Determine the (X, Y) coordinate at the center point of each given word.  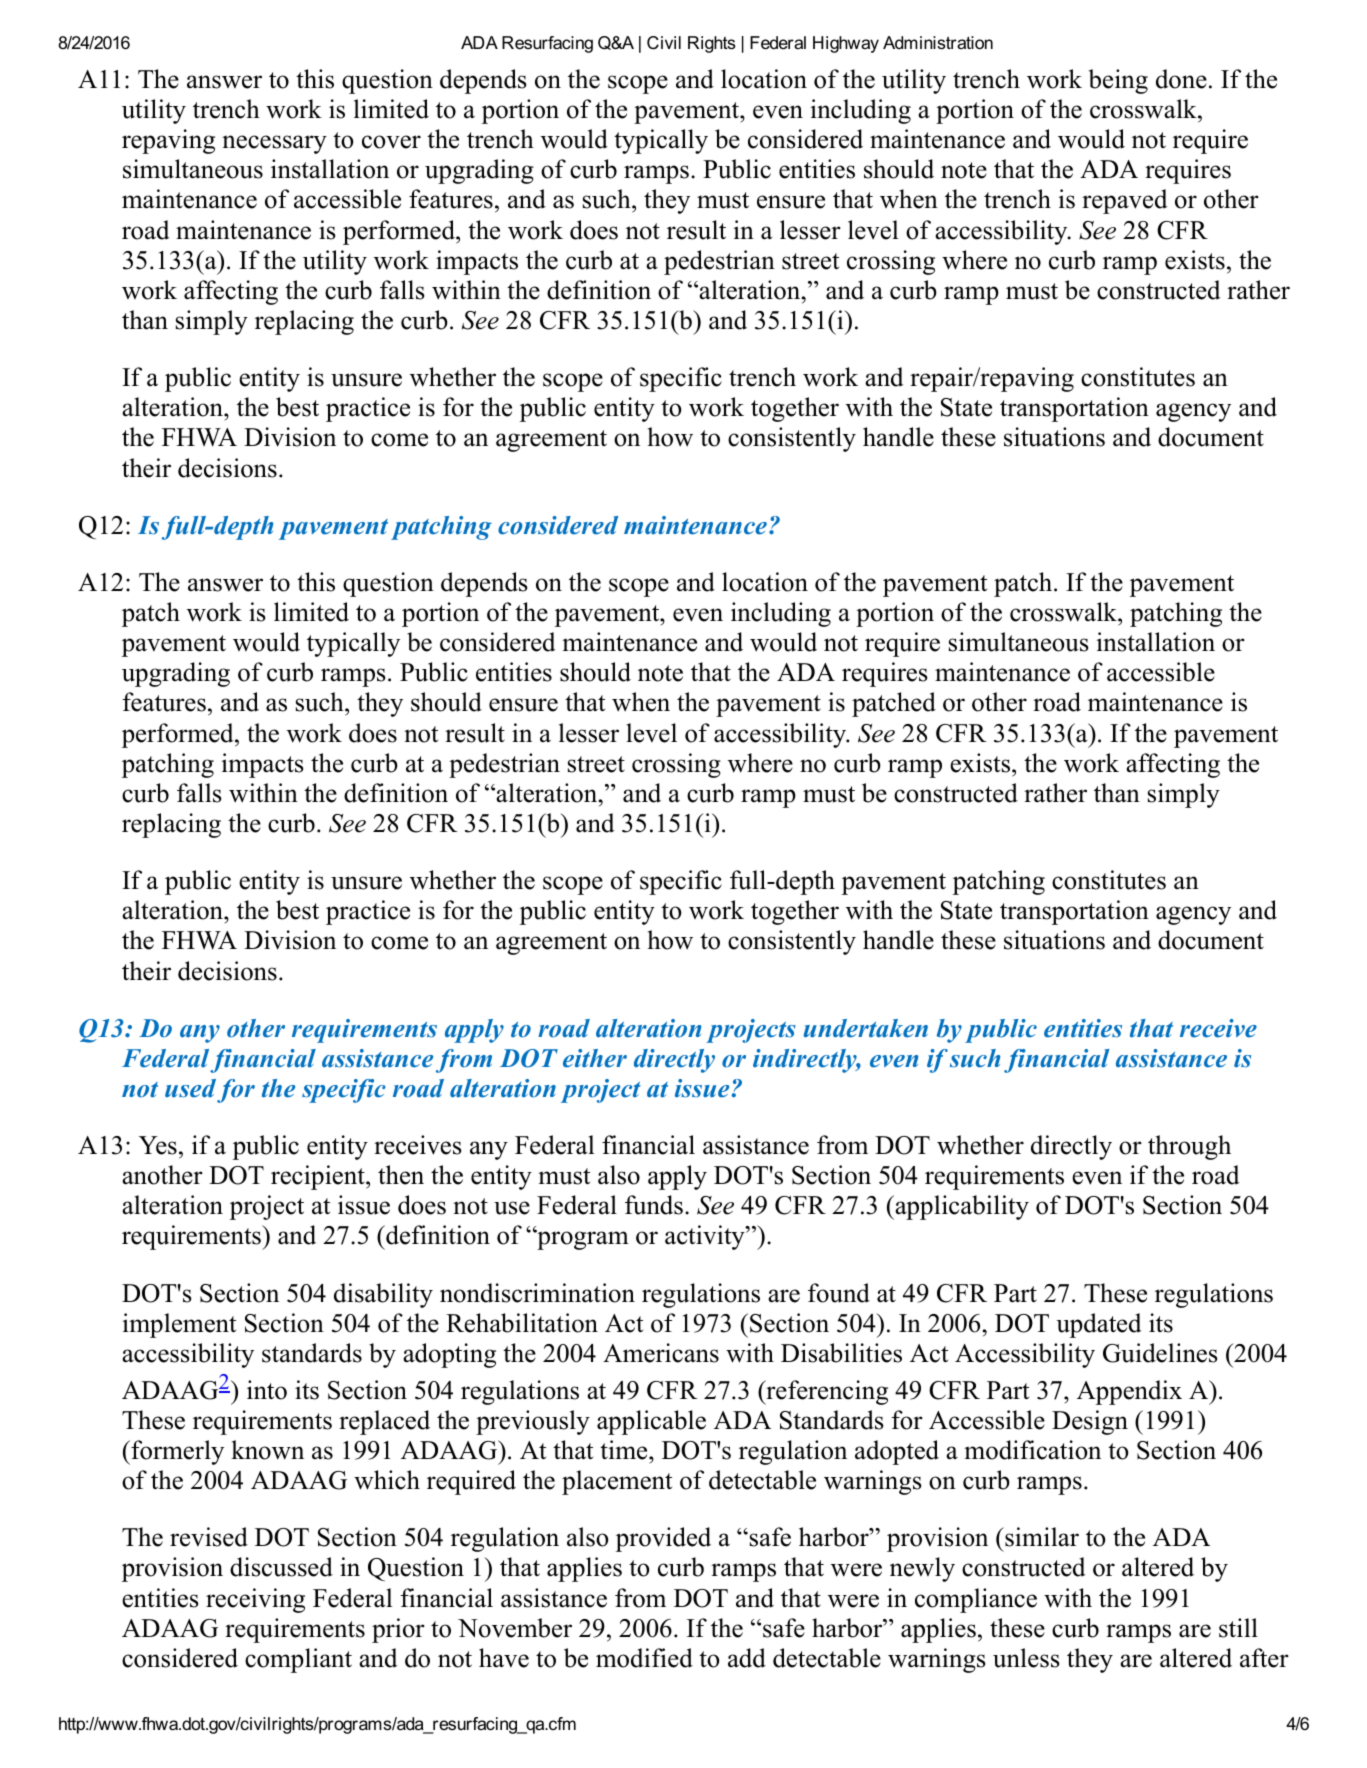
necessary (274, 144)
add (747, 1658)
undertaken (866, 1028)
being (1118, 81)
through (1189, 1147)
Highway (846, 44)
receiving (255, 1600)
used (190, 1088)
